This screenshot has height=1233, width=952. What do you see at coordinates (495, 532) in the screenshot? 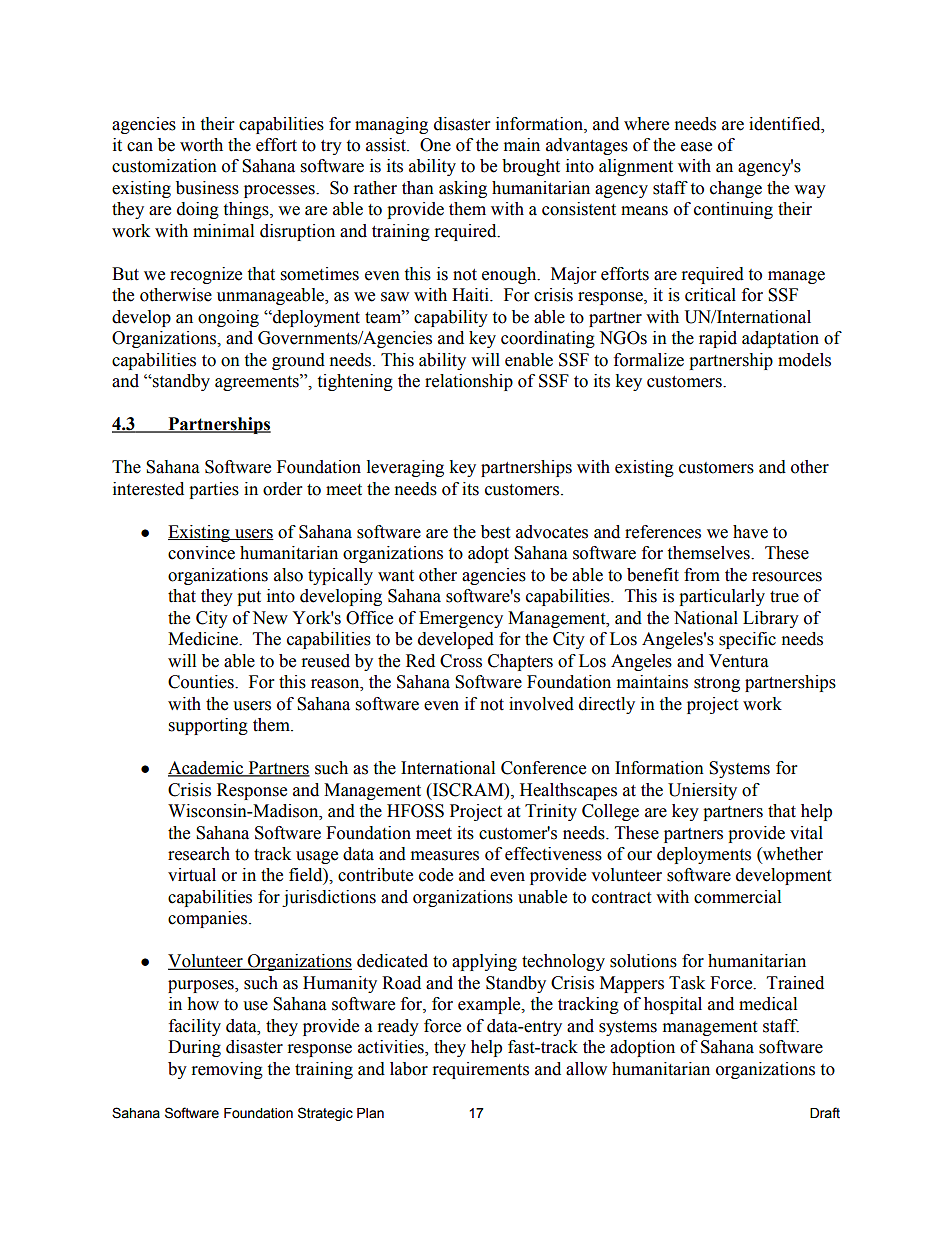
I see `best` at bounding box center [495, 532].
